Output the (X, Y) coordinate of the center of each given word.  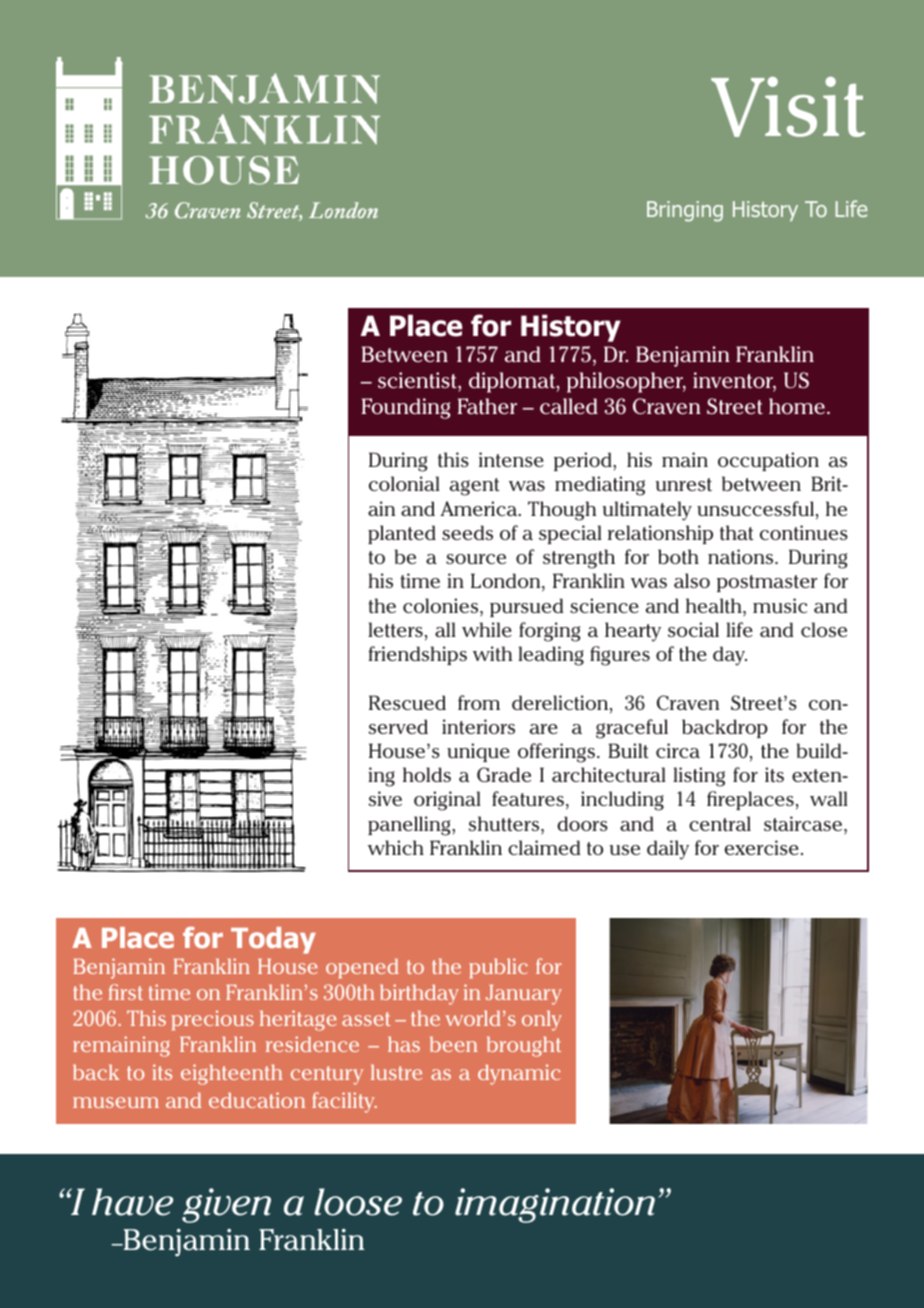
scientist (418, 382)
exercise (761, 847)
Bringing (685, 211)
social (693, 629)
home (797, 406)
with (492, 654)
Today (273, 940)
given (226, 1205)
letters (395, 629)
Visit (788, 107)
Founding (406, 408)
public (498, 968)
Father (487, 406)
